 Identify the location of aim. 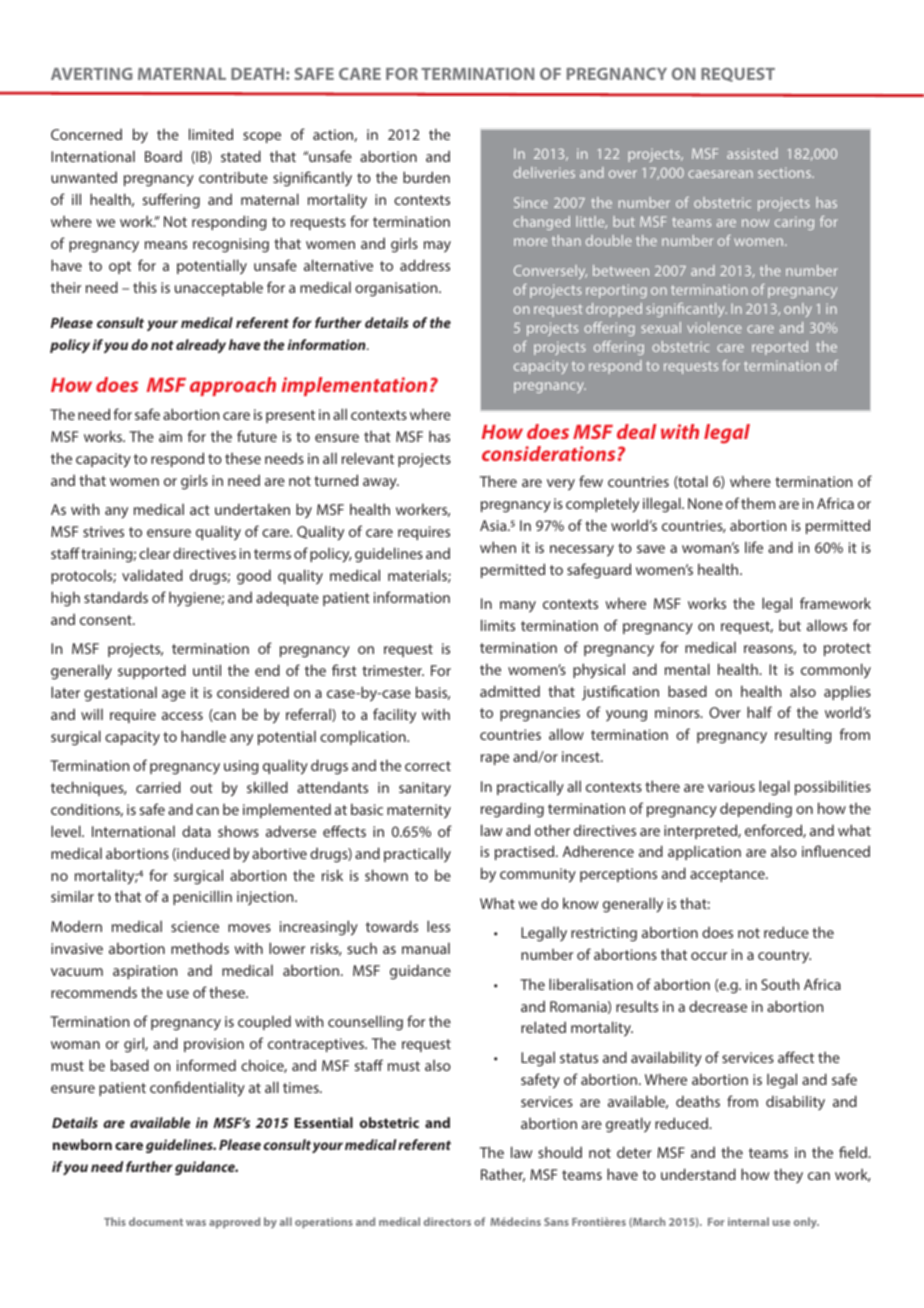
(170, 436).
